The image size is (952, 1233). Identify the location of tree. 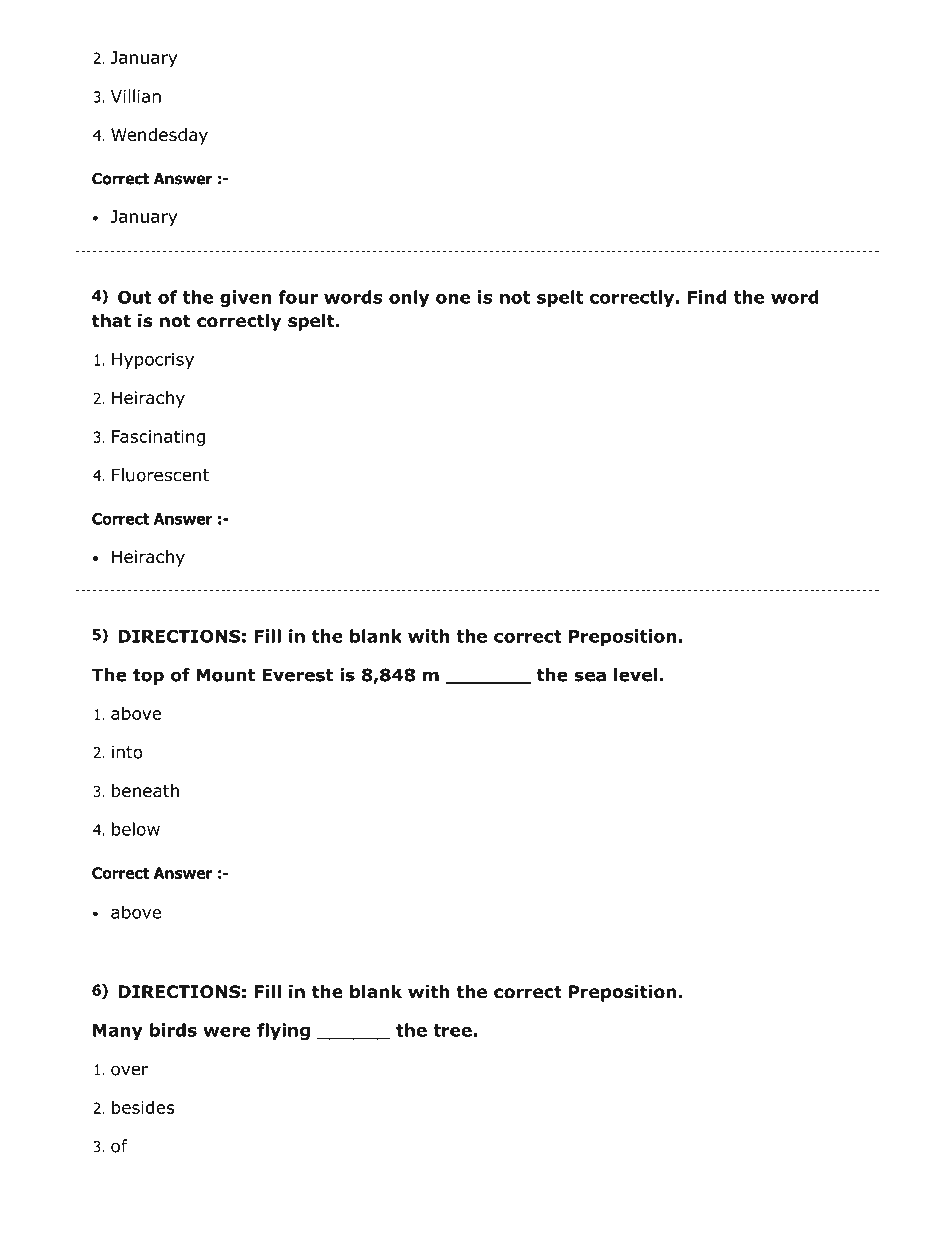
(453, 1030).
